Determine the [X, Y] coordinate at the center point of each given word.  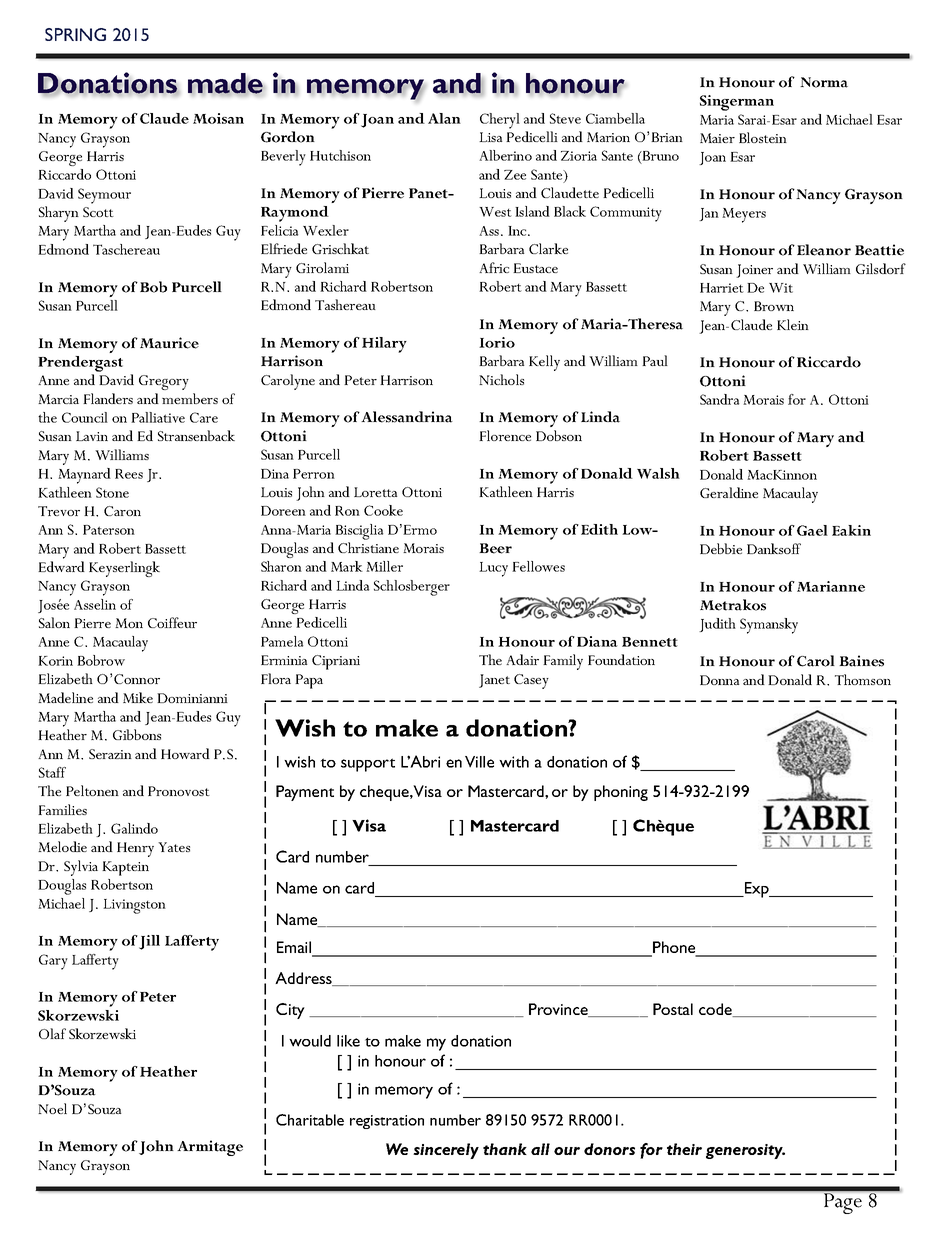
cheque [385, 793]
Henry [135, 849]
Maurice [169, 343]
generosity [745, 1151]
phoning [621, 793]
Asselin [95, 604]
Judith [717, 625]
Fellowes [538, 566]
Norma [824, 82]
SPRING [75, 34]
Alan [444, 118]
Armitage [210, 1148]
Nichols [501, 379]
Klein [793, 324]
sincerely [446, 1151]
